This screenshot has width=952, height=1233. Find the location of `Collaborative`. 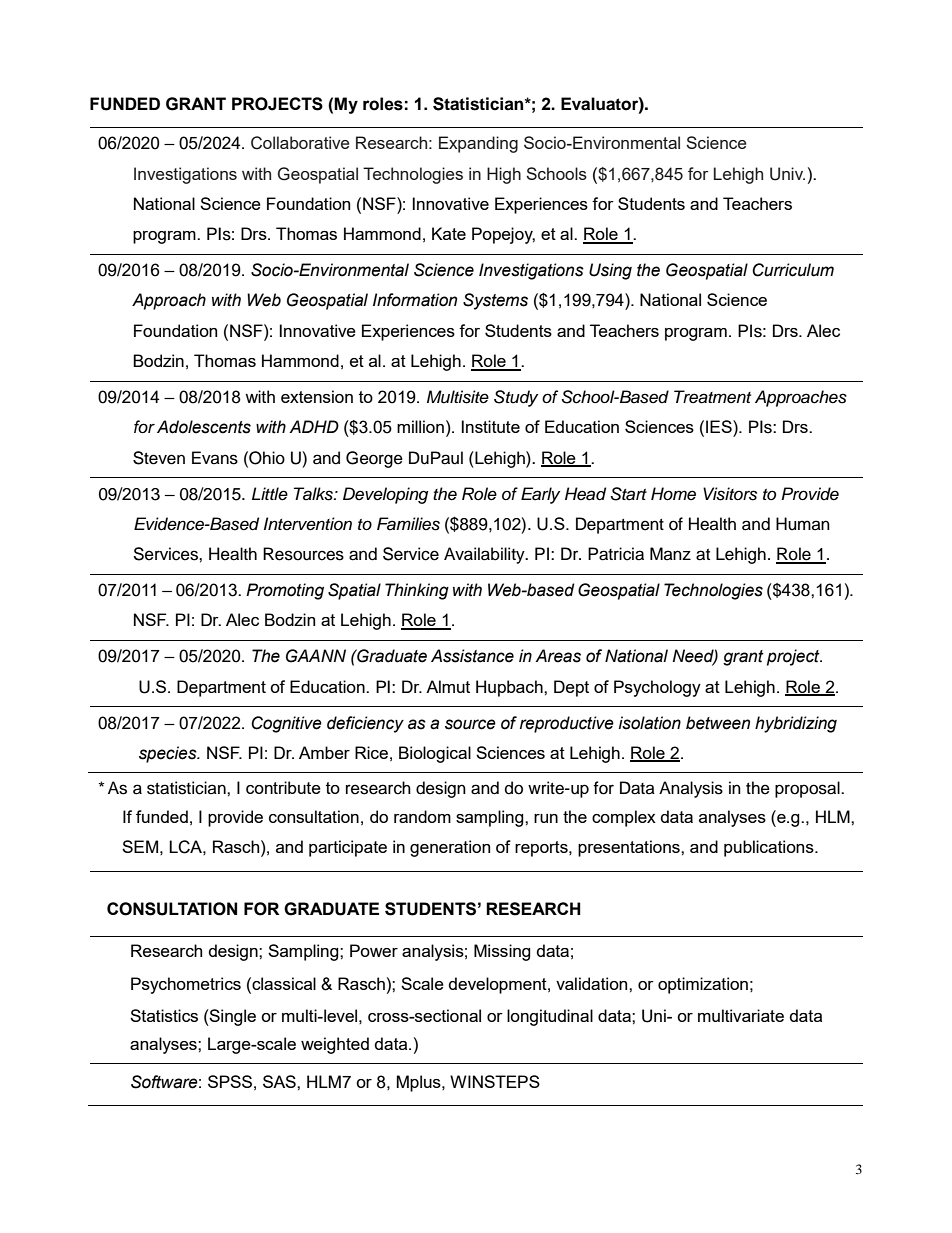

Collaborative is located at coordinates (300, 143).
